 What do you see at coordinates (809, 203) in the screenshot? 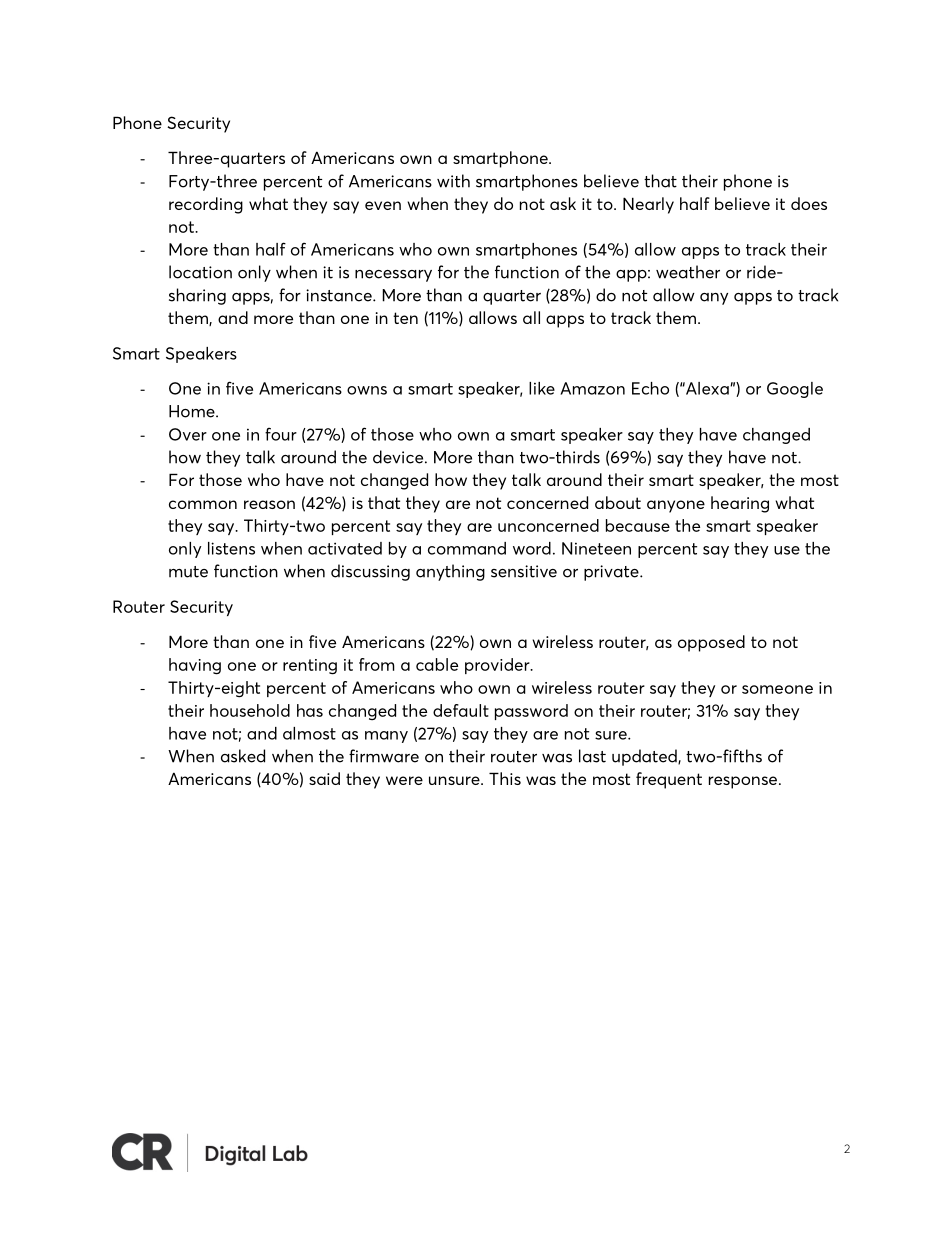
I see `does` at bounding box center [809, 203].
